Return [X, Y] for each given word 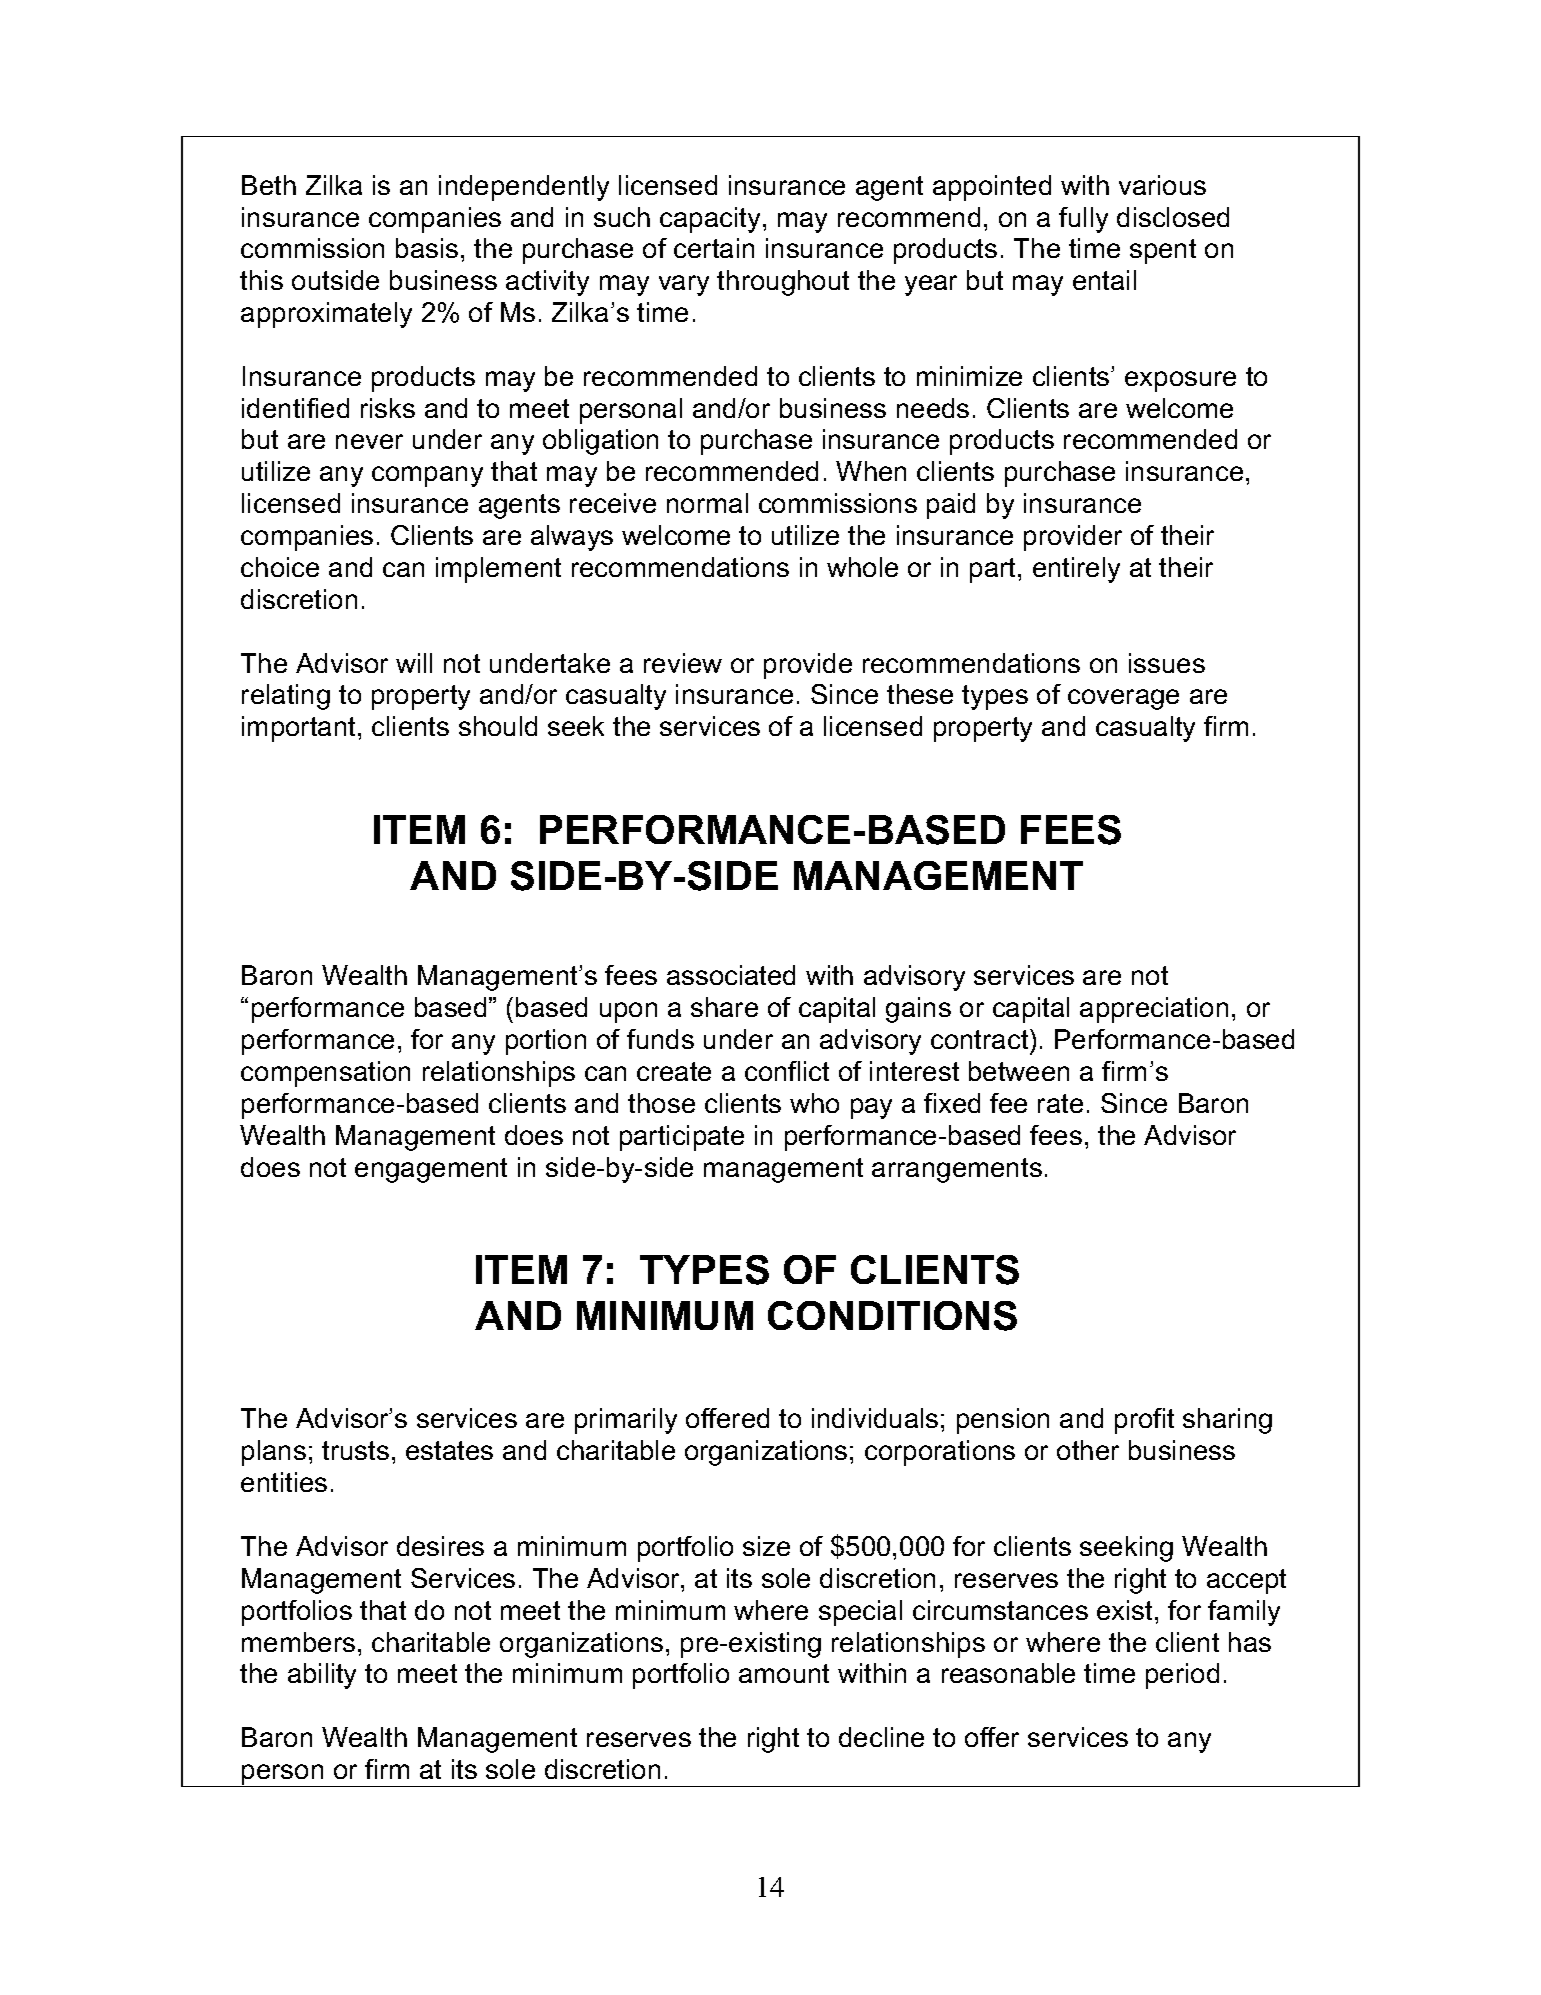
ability [322, 1676]
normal [707, 503]
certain [714, 248]
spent [1163, 251]
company [427, 476]
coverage [1123, 699]
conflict [787, 1071]
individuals [875, 1418]
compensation [325, 1074]
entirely [1076, 570]
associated [731, 975]
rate [1060, 1103]
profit [1144, 1421]
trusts [355, 1450]
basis [427, 248]
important [300, 729]
